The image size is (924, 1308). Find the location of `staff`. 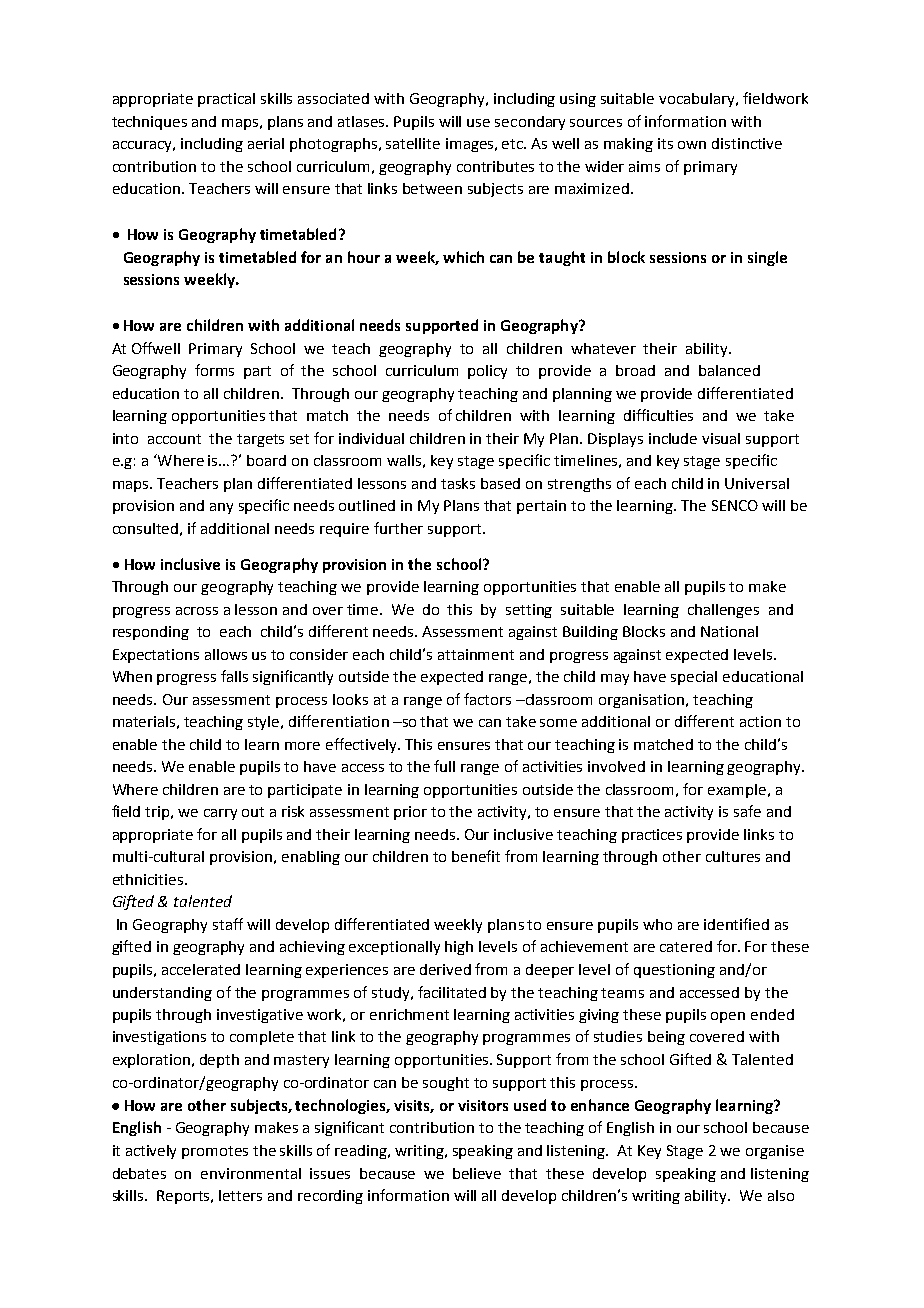

staff is located at coordinates (228, 924).
